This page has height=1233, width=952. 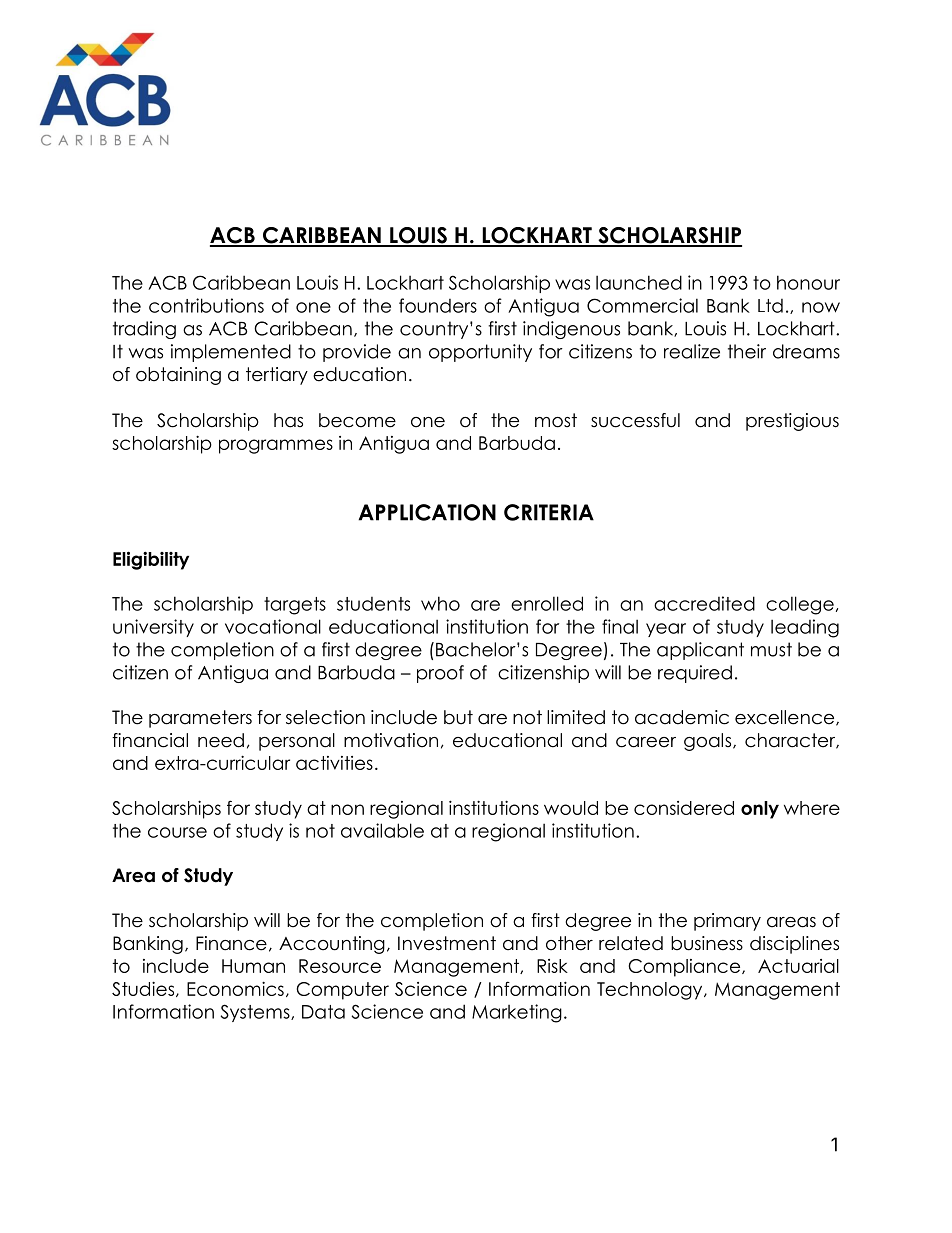 What do you see at coordinates (770, 306) in the page?
I see `Ltd` at bounding box center [770, 306].
